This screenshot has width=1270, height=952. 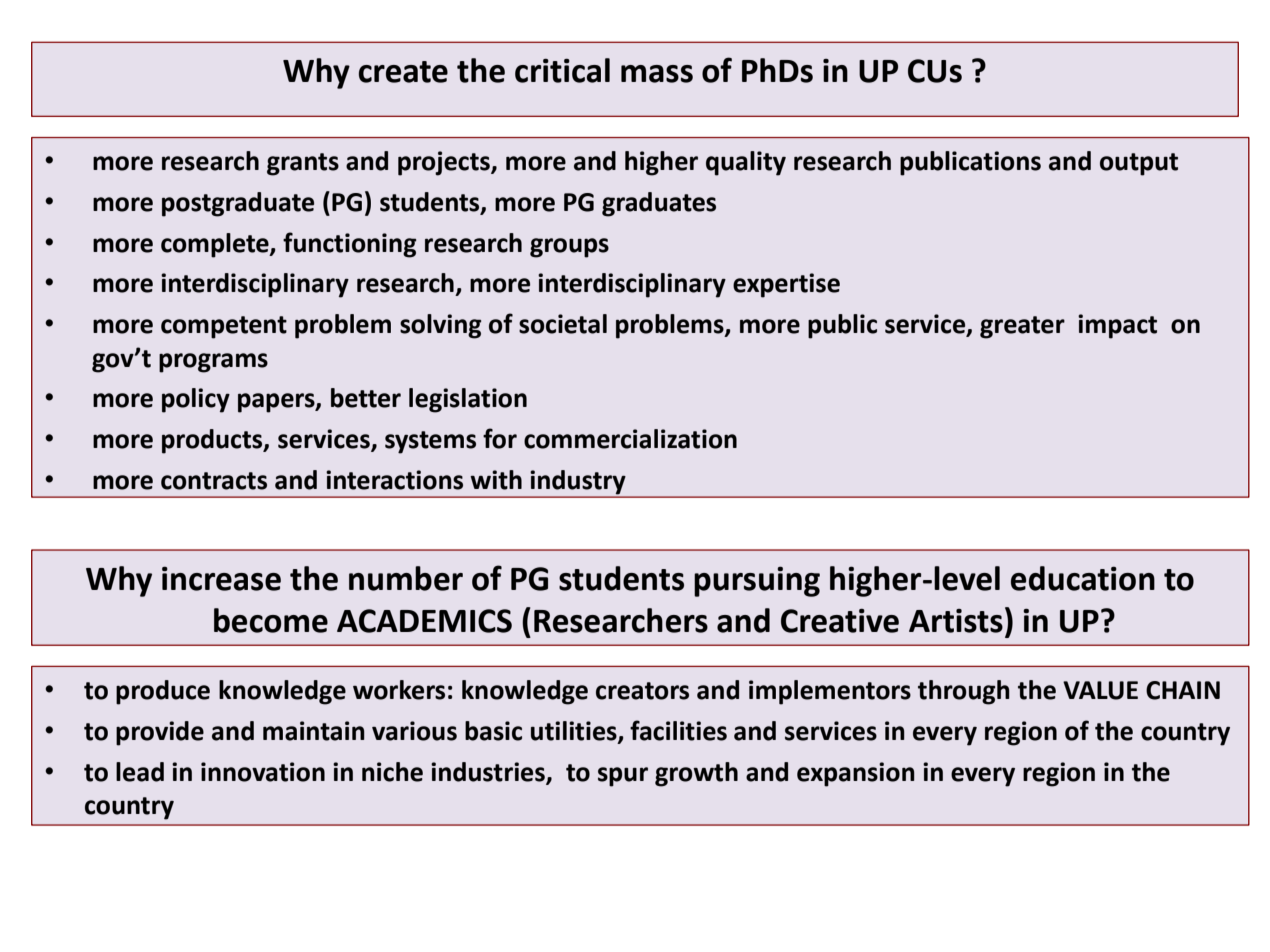 What do you see at coordinates (1022, 327) in the screenshot?
I see `greater` at bounding box center [1022, 327].
